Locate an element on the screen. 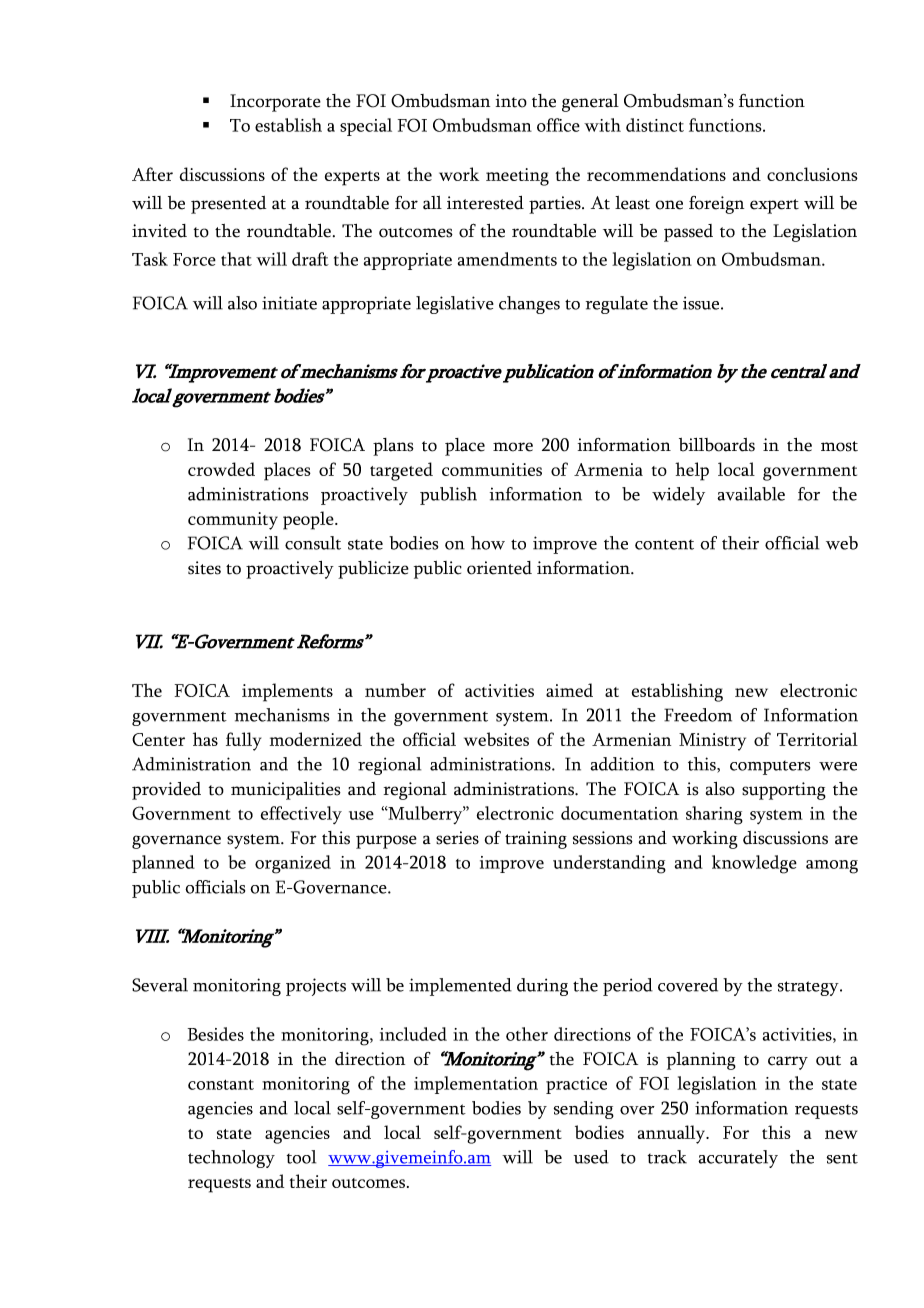 The height and width of the screenshot is (1308, 924). series is located at coordinates (457, 838).
